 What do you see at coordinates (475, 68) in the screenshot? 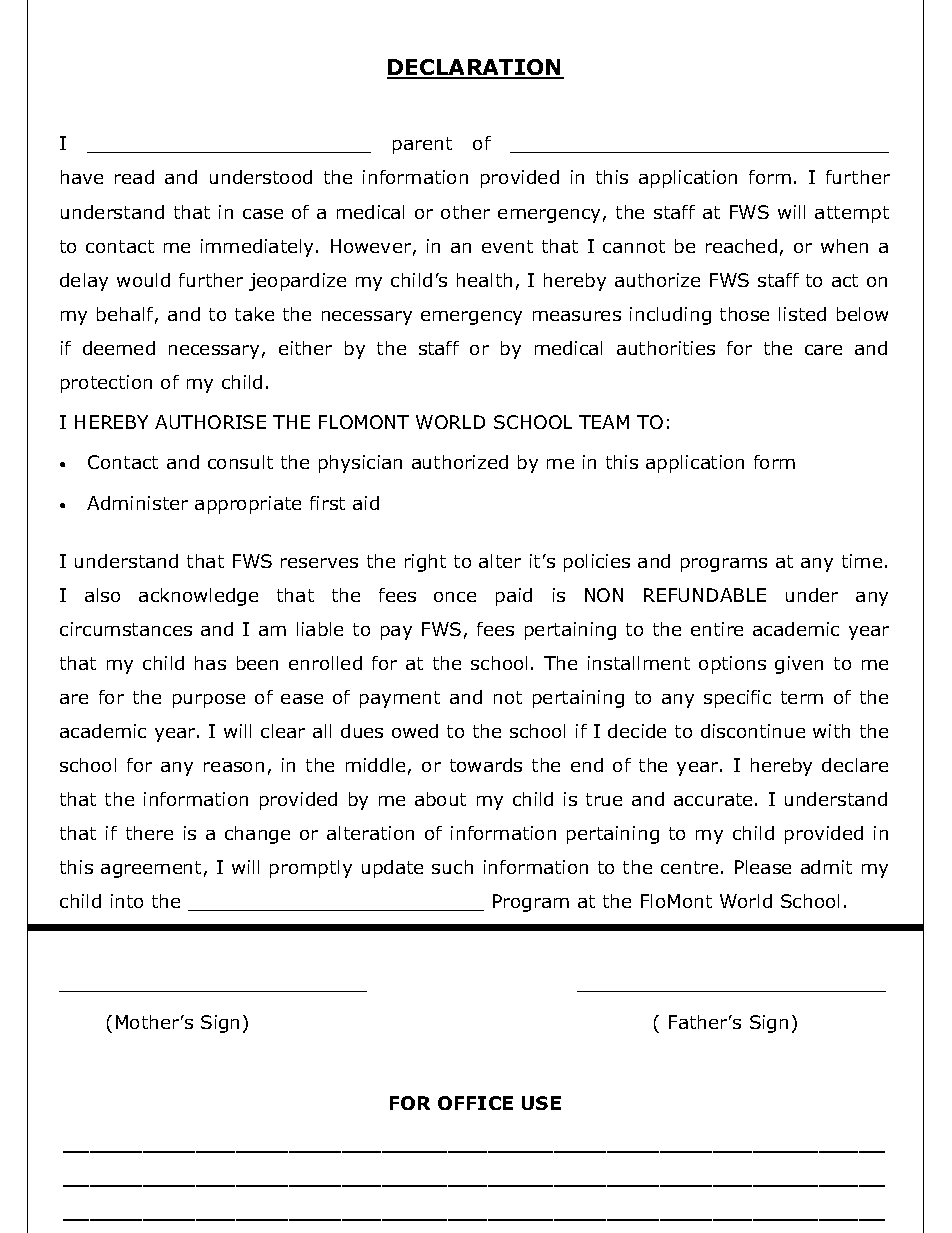
I see `DECLARATION` at bounding box center [475, 68].
